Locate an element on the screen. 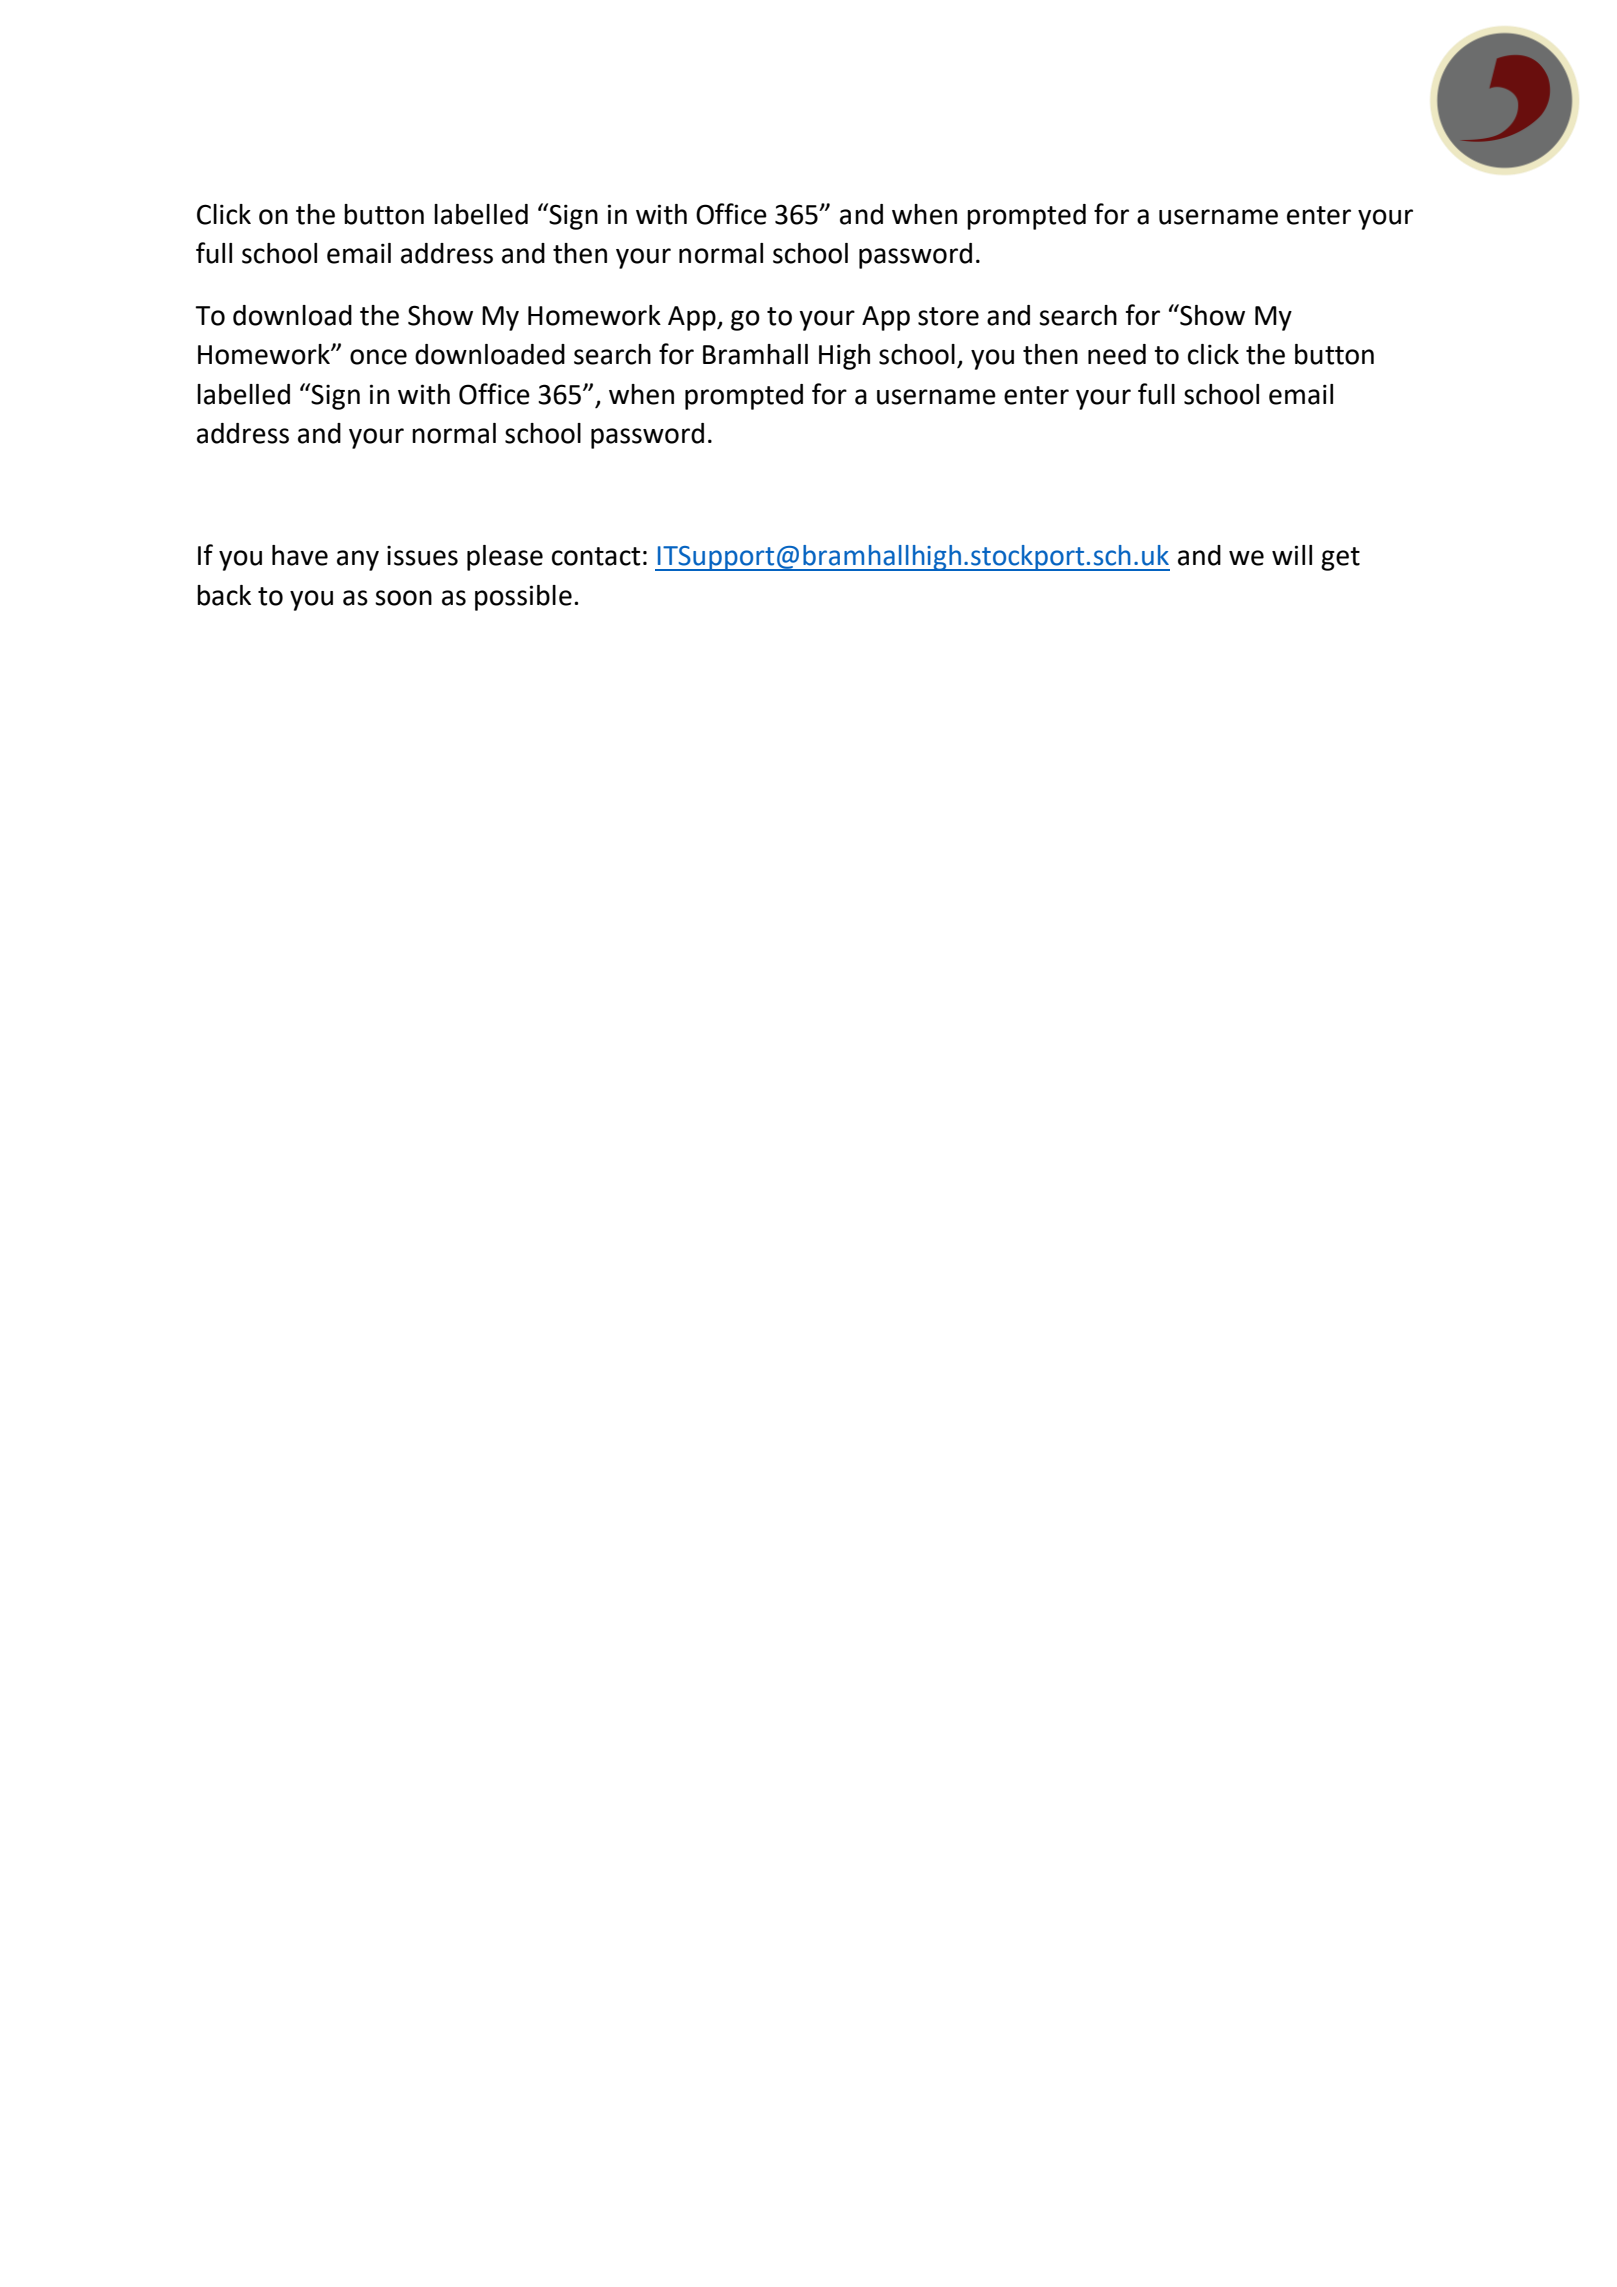 This screenshot has width=1617, height=2287. contact is located at coordinates (596, 556).
